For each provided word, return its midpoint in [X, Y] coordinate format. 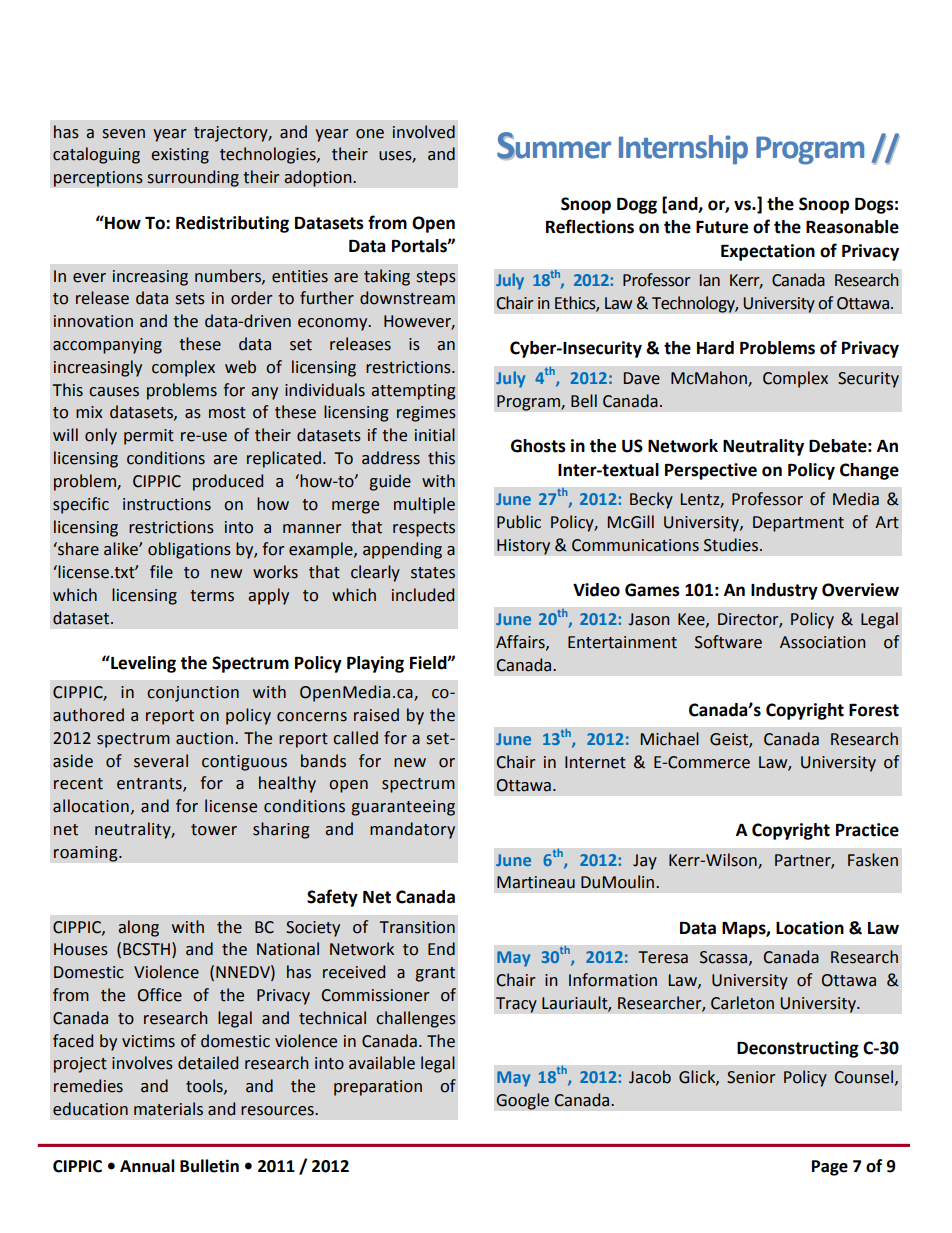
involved [424, 132]
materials [168, 1109]
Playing [375, 664]
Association [823, 642]
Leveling [142, 664]
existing [180, 156]
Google [522, 1101]
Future [722, 227]
